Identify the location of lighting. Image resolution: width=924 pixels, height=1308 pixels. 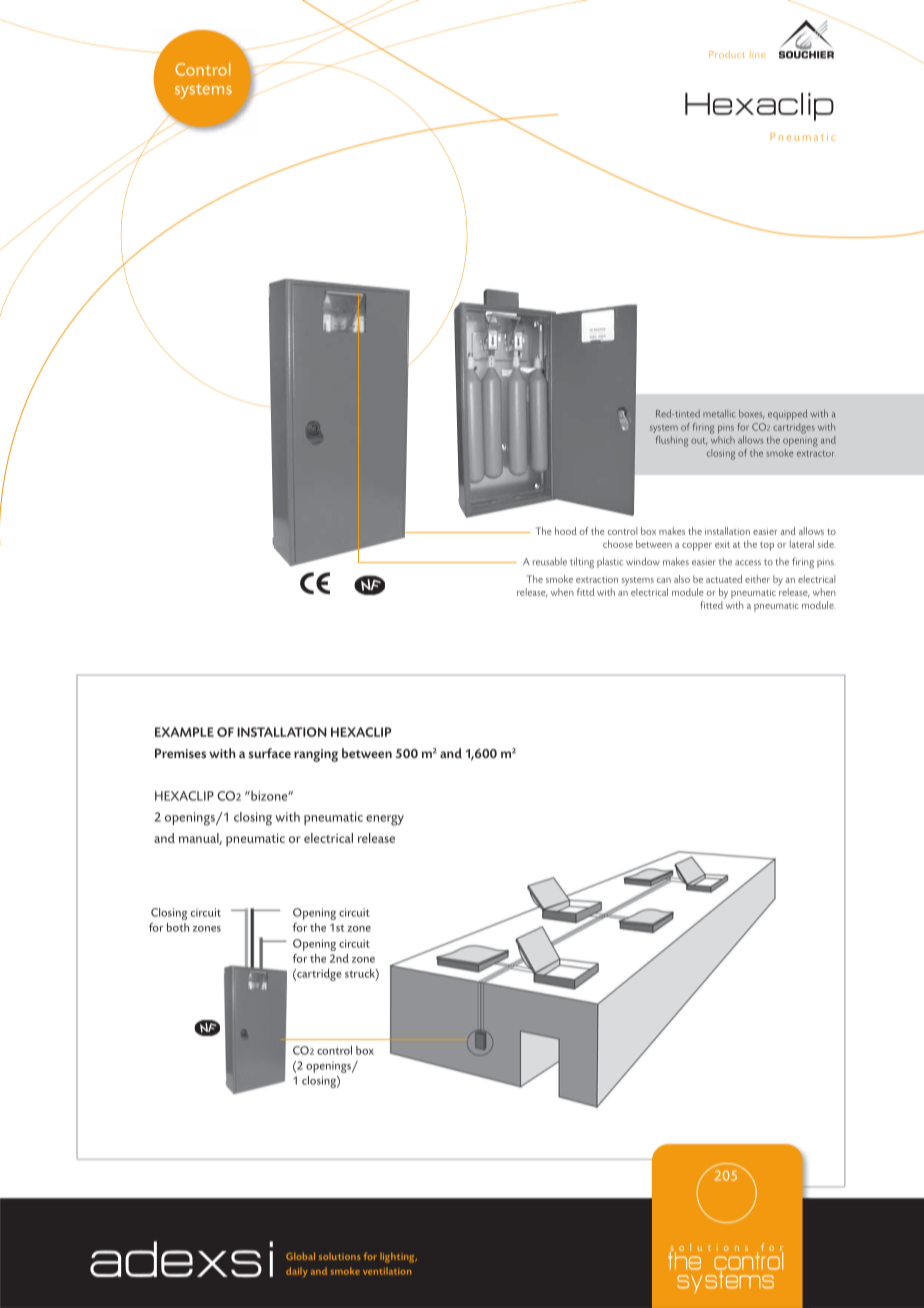
(398, 1257).
